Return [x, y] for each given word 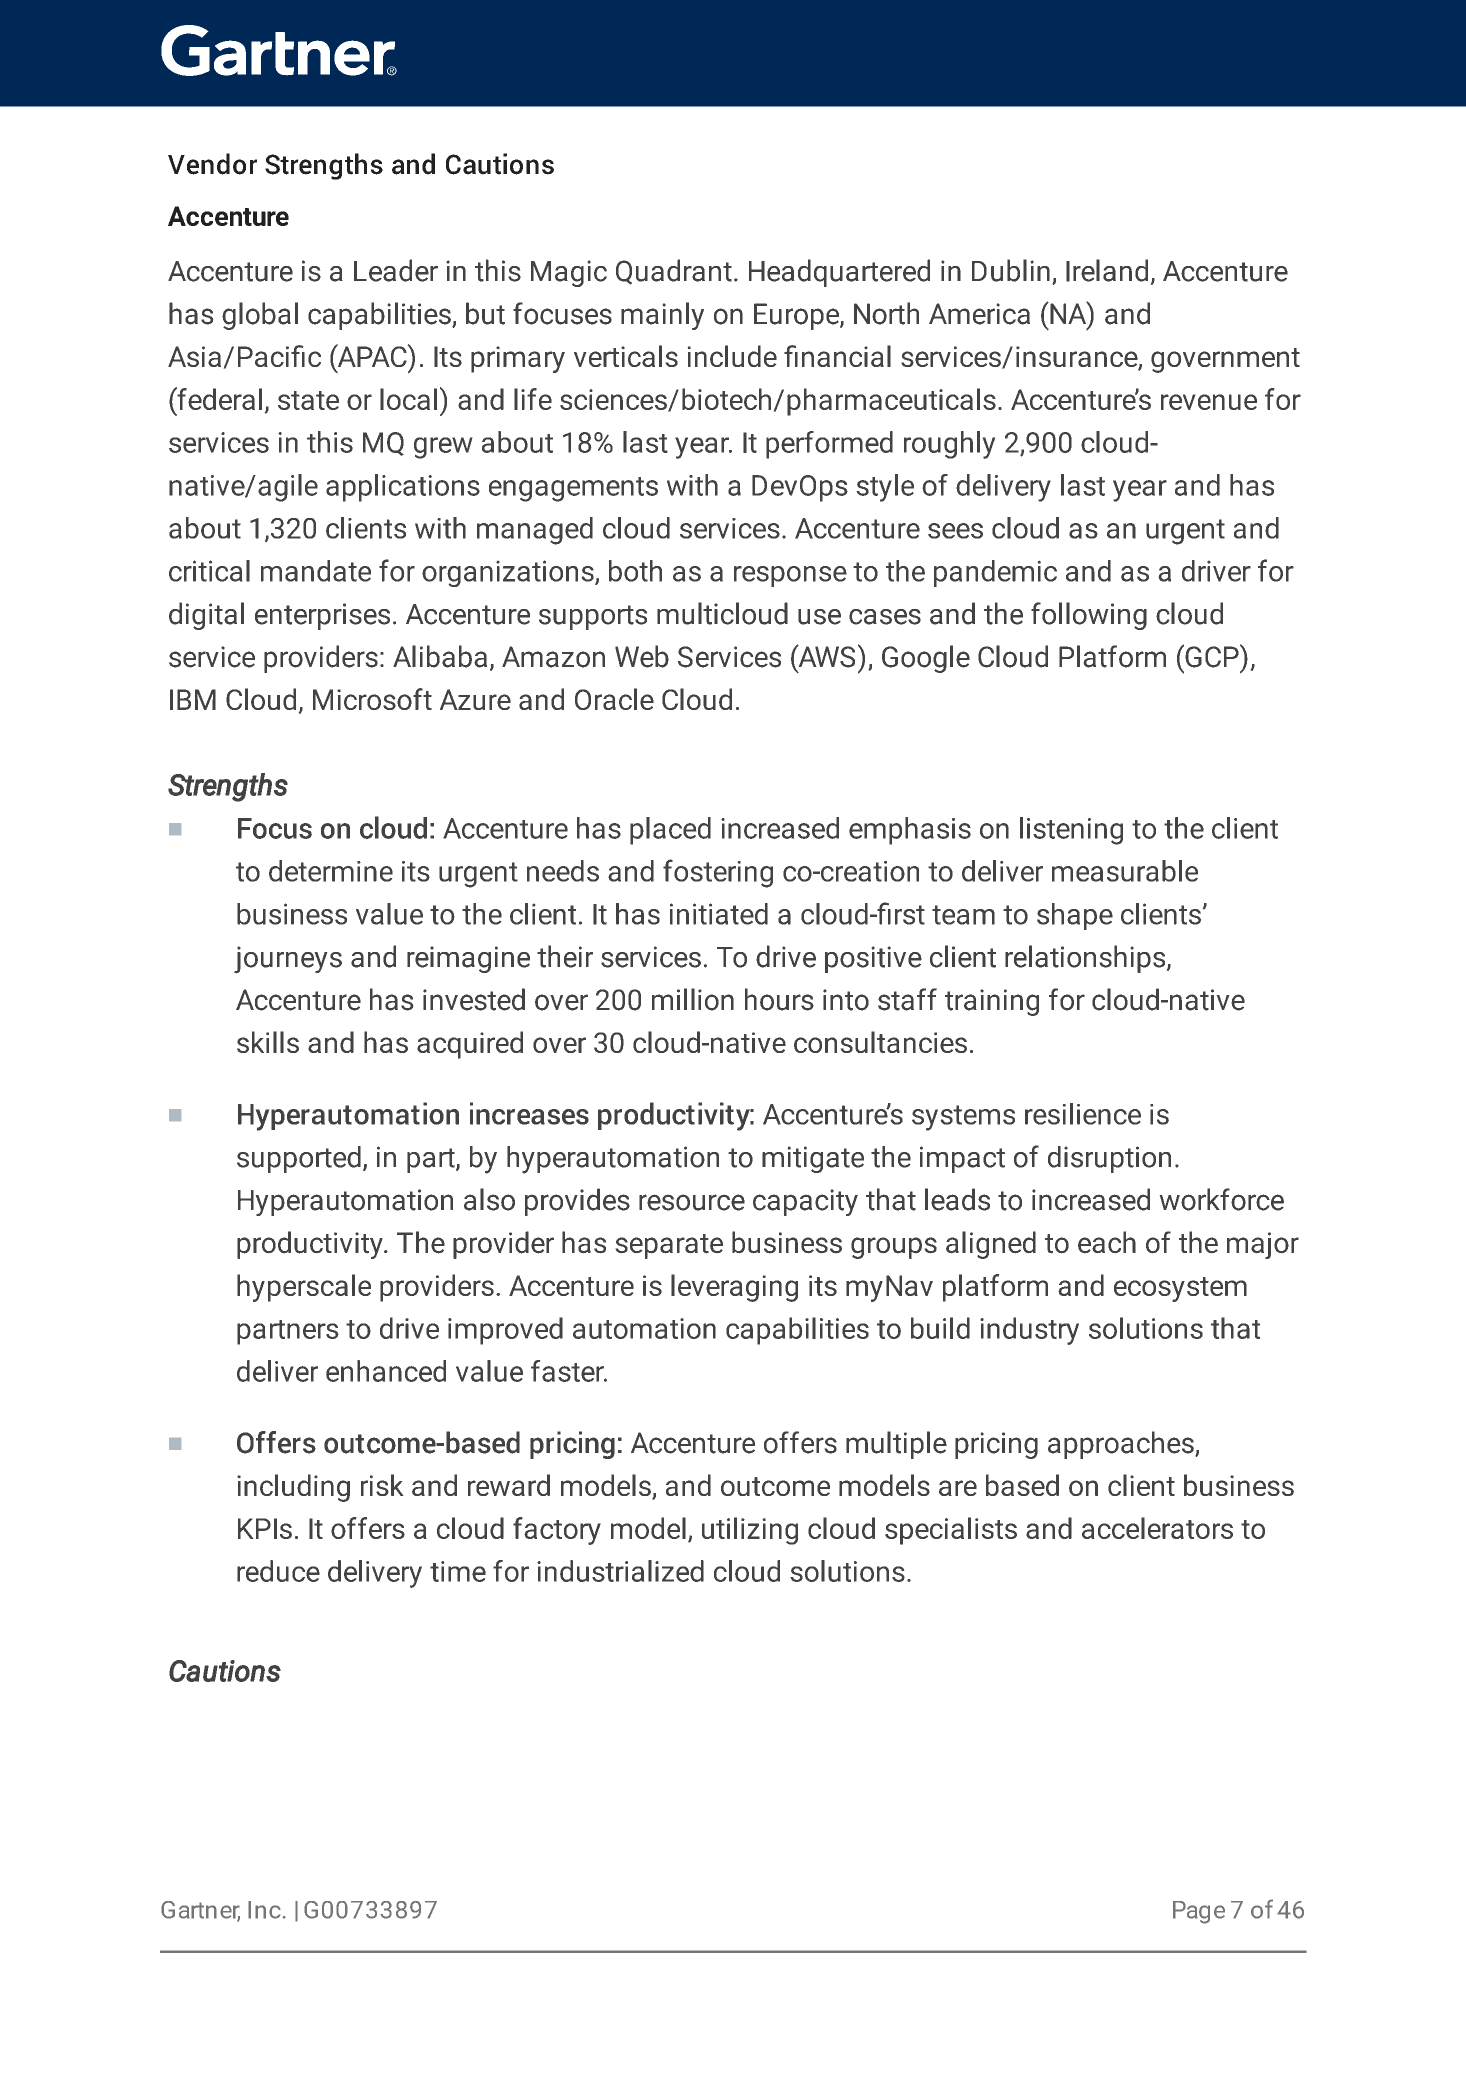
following [1089, 616]
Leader [396, 270]
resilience [1083, 1114]
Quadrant [674, 272]
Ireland [1107, 270]
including [293, 1488]
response [790, 576]
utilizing [750, 1531]
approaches [1122, 1445]
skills [268, 1042]
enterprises [322, 616]
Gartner [200, 1911]
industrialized [620, 1571]
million [693, 999]
